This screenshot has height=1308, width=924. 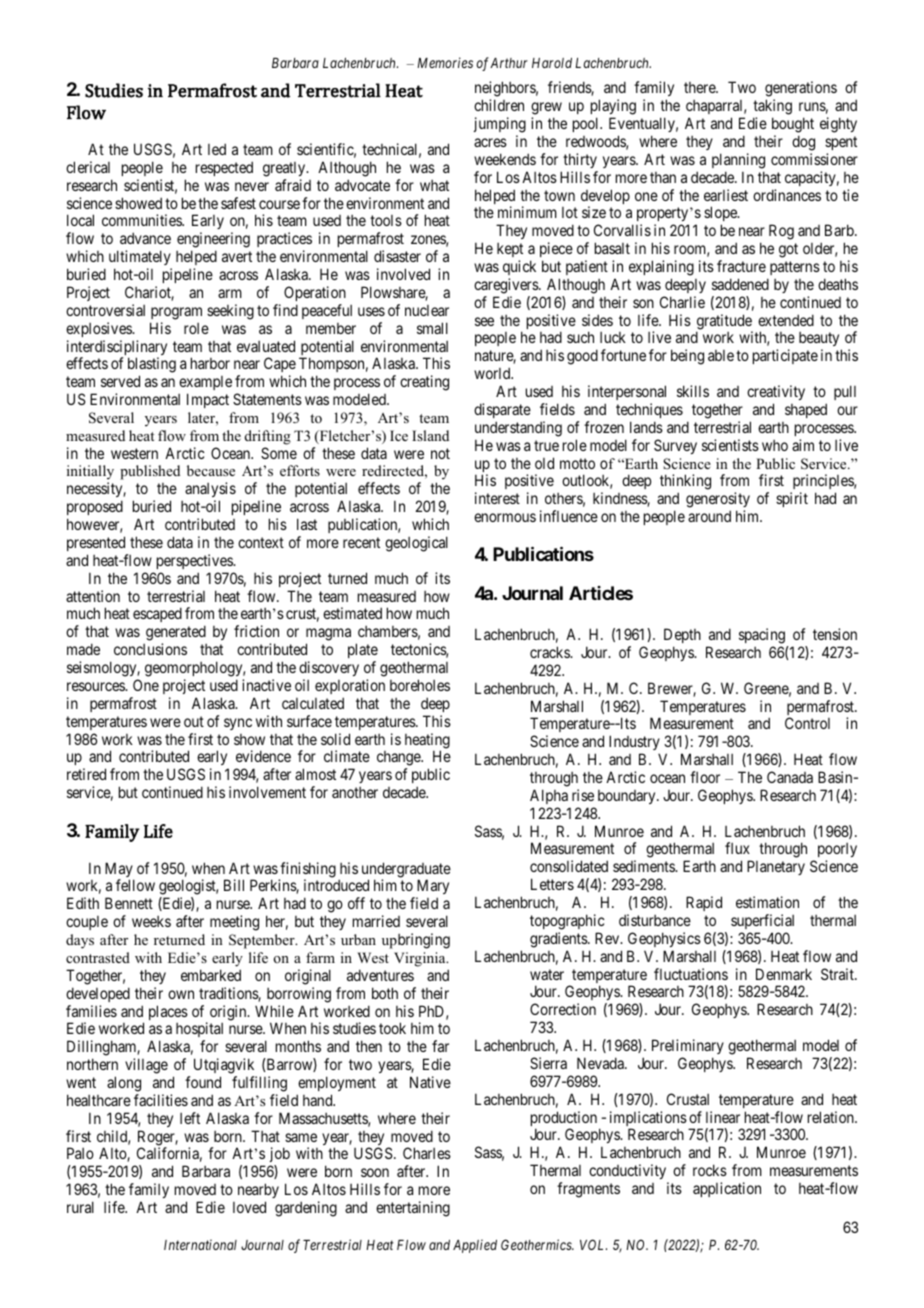 What do you see at coordinates (762, 636) in the screenshot?
I see `spacing` at bounding box center [762, 636].
